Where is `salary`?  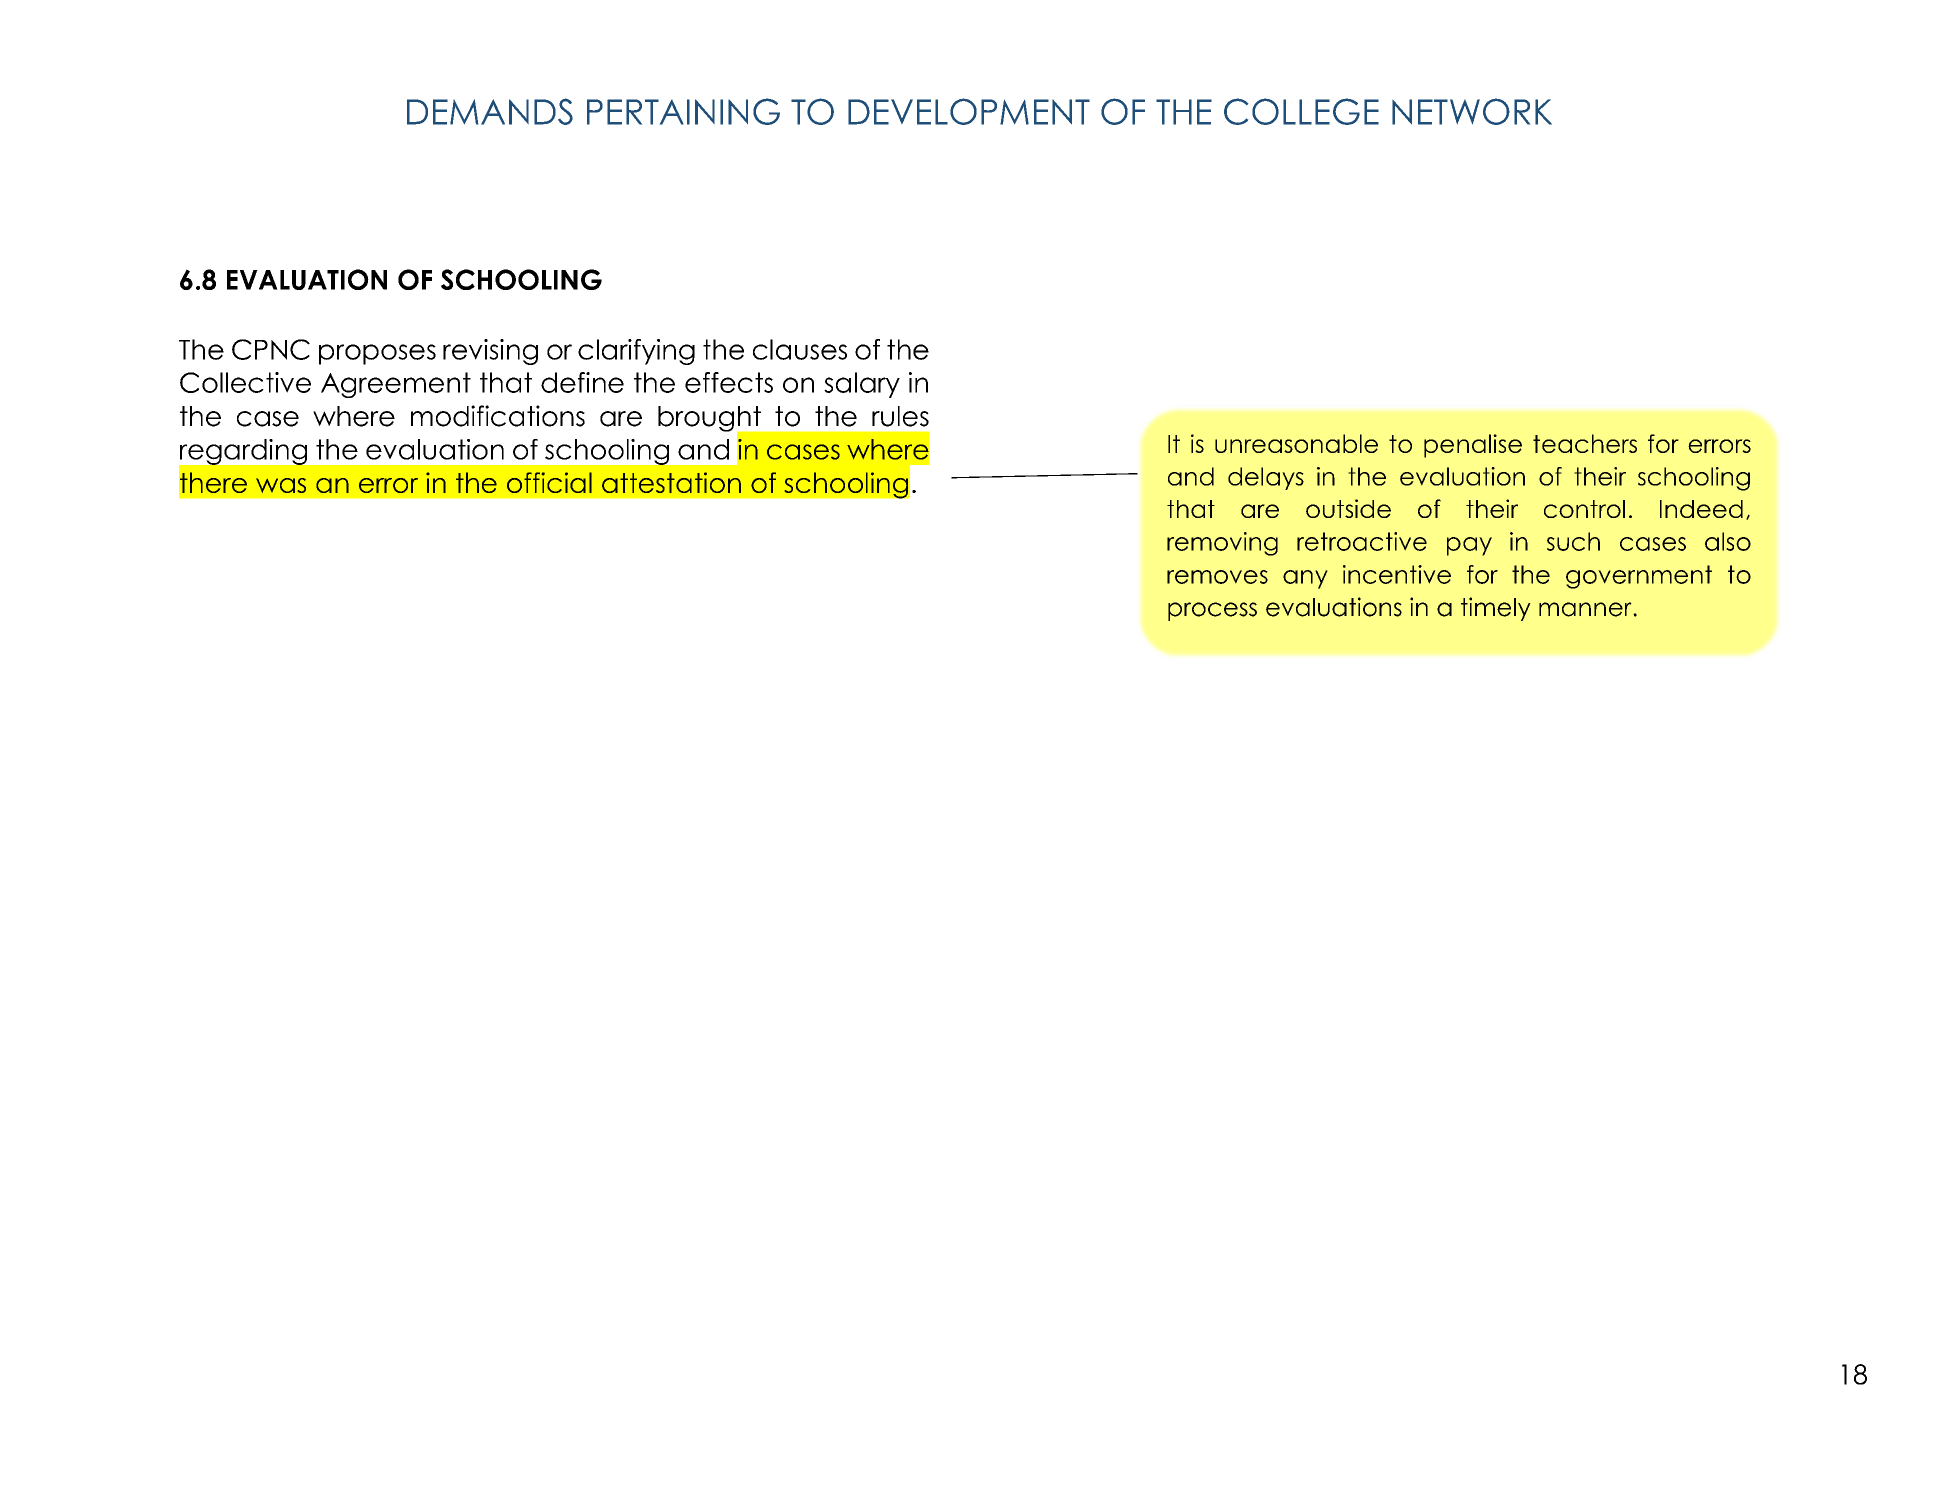 salary is located at coordinates (862, 385).
